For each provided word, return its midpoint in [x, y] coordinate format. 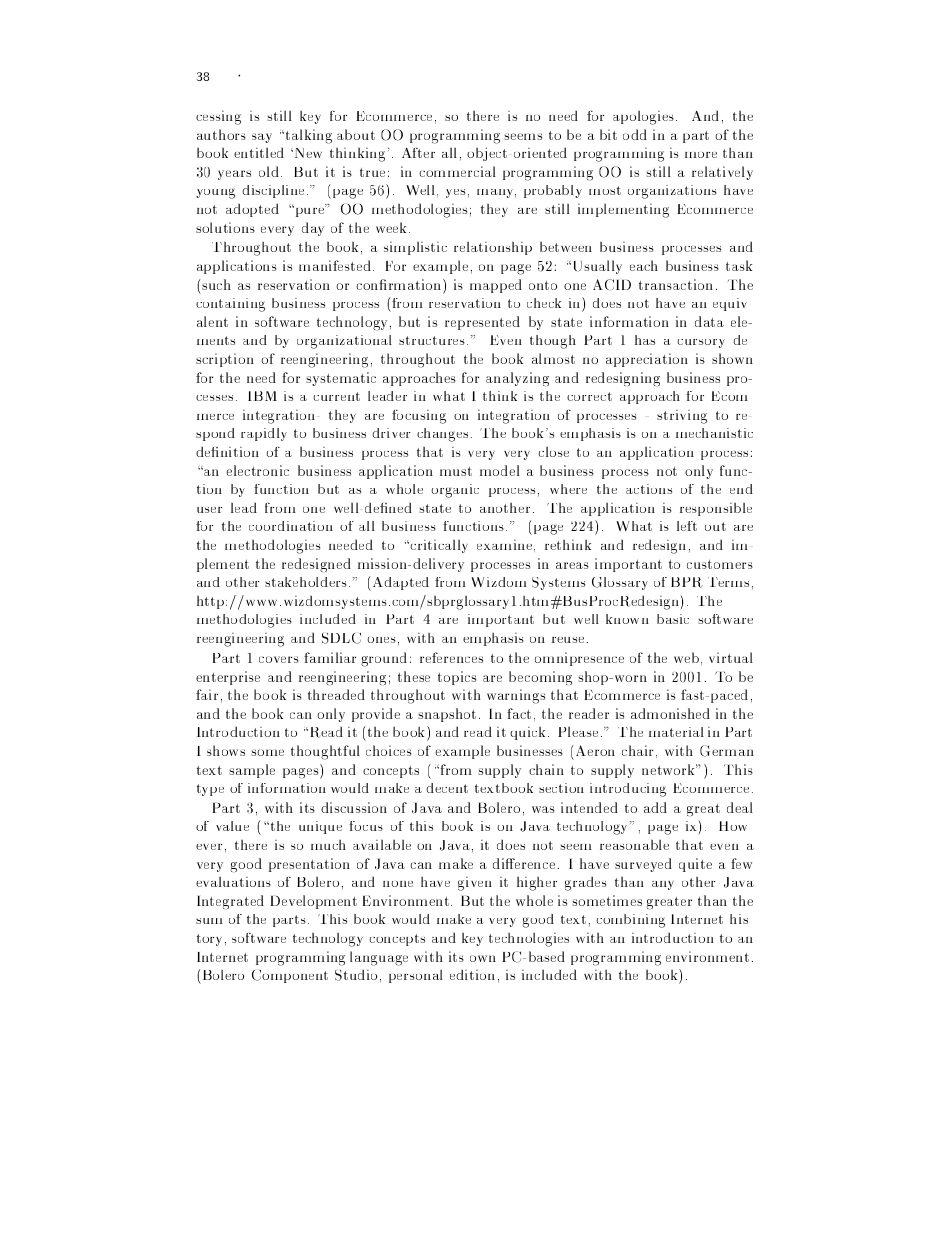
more [701, 155]
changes [442, 435]
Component [290, 976]
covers [279, 659]
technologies [529, 940]
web [686, 657]
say [262, 138]
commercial [457, 171]
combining [630, 921]
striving [682, 417]
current [336, 396]
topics [457, 678]
